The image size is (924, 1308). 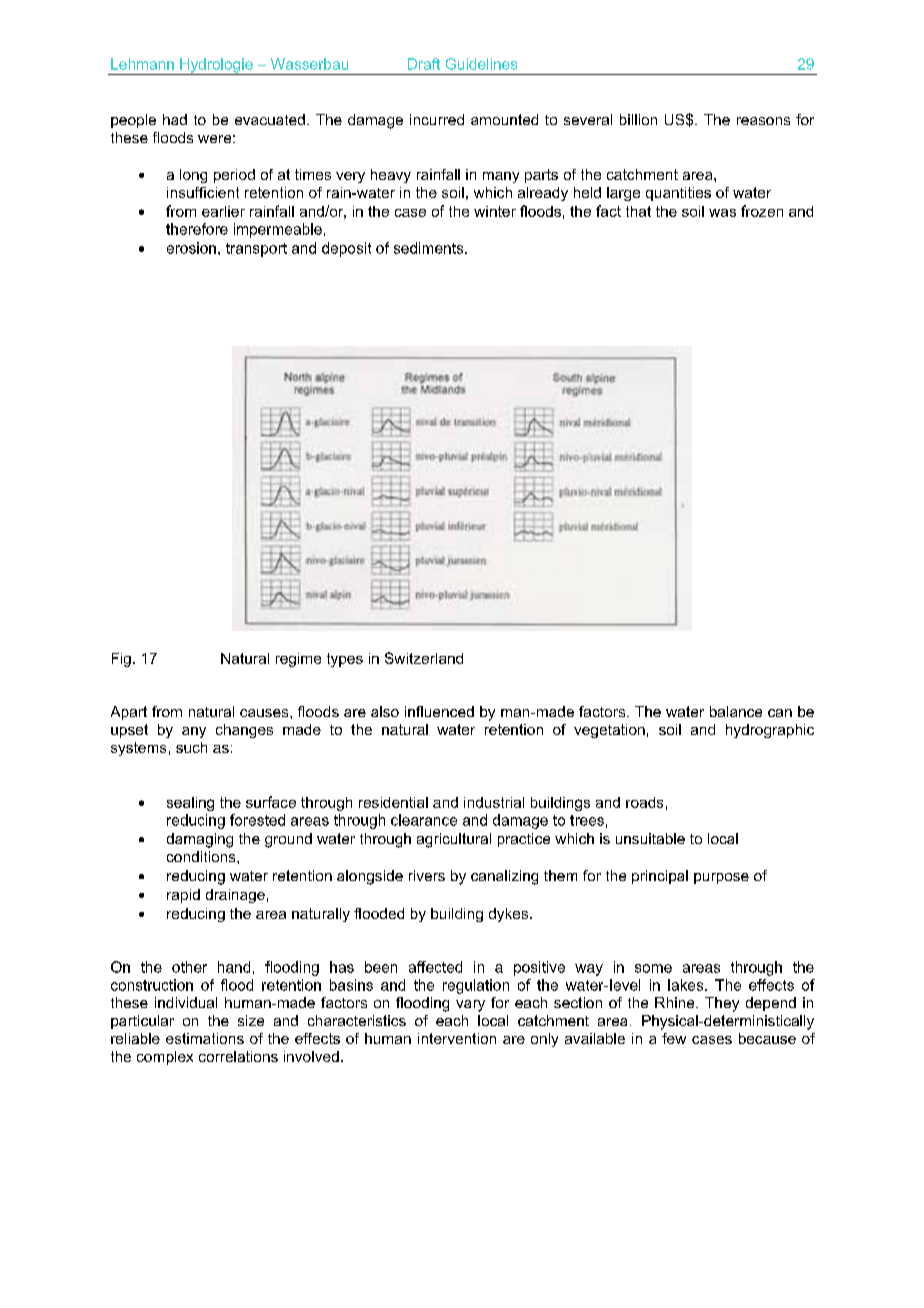 I want to click on had, so click(x=175, y=119).
